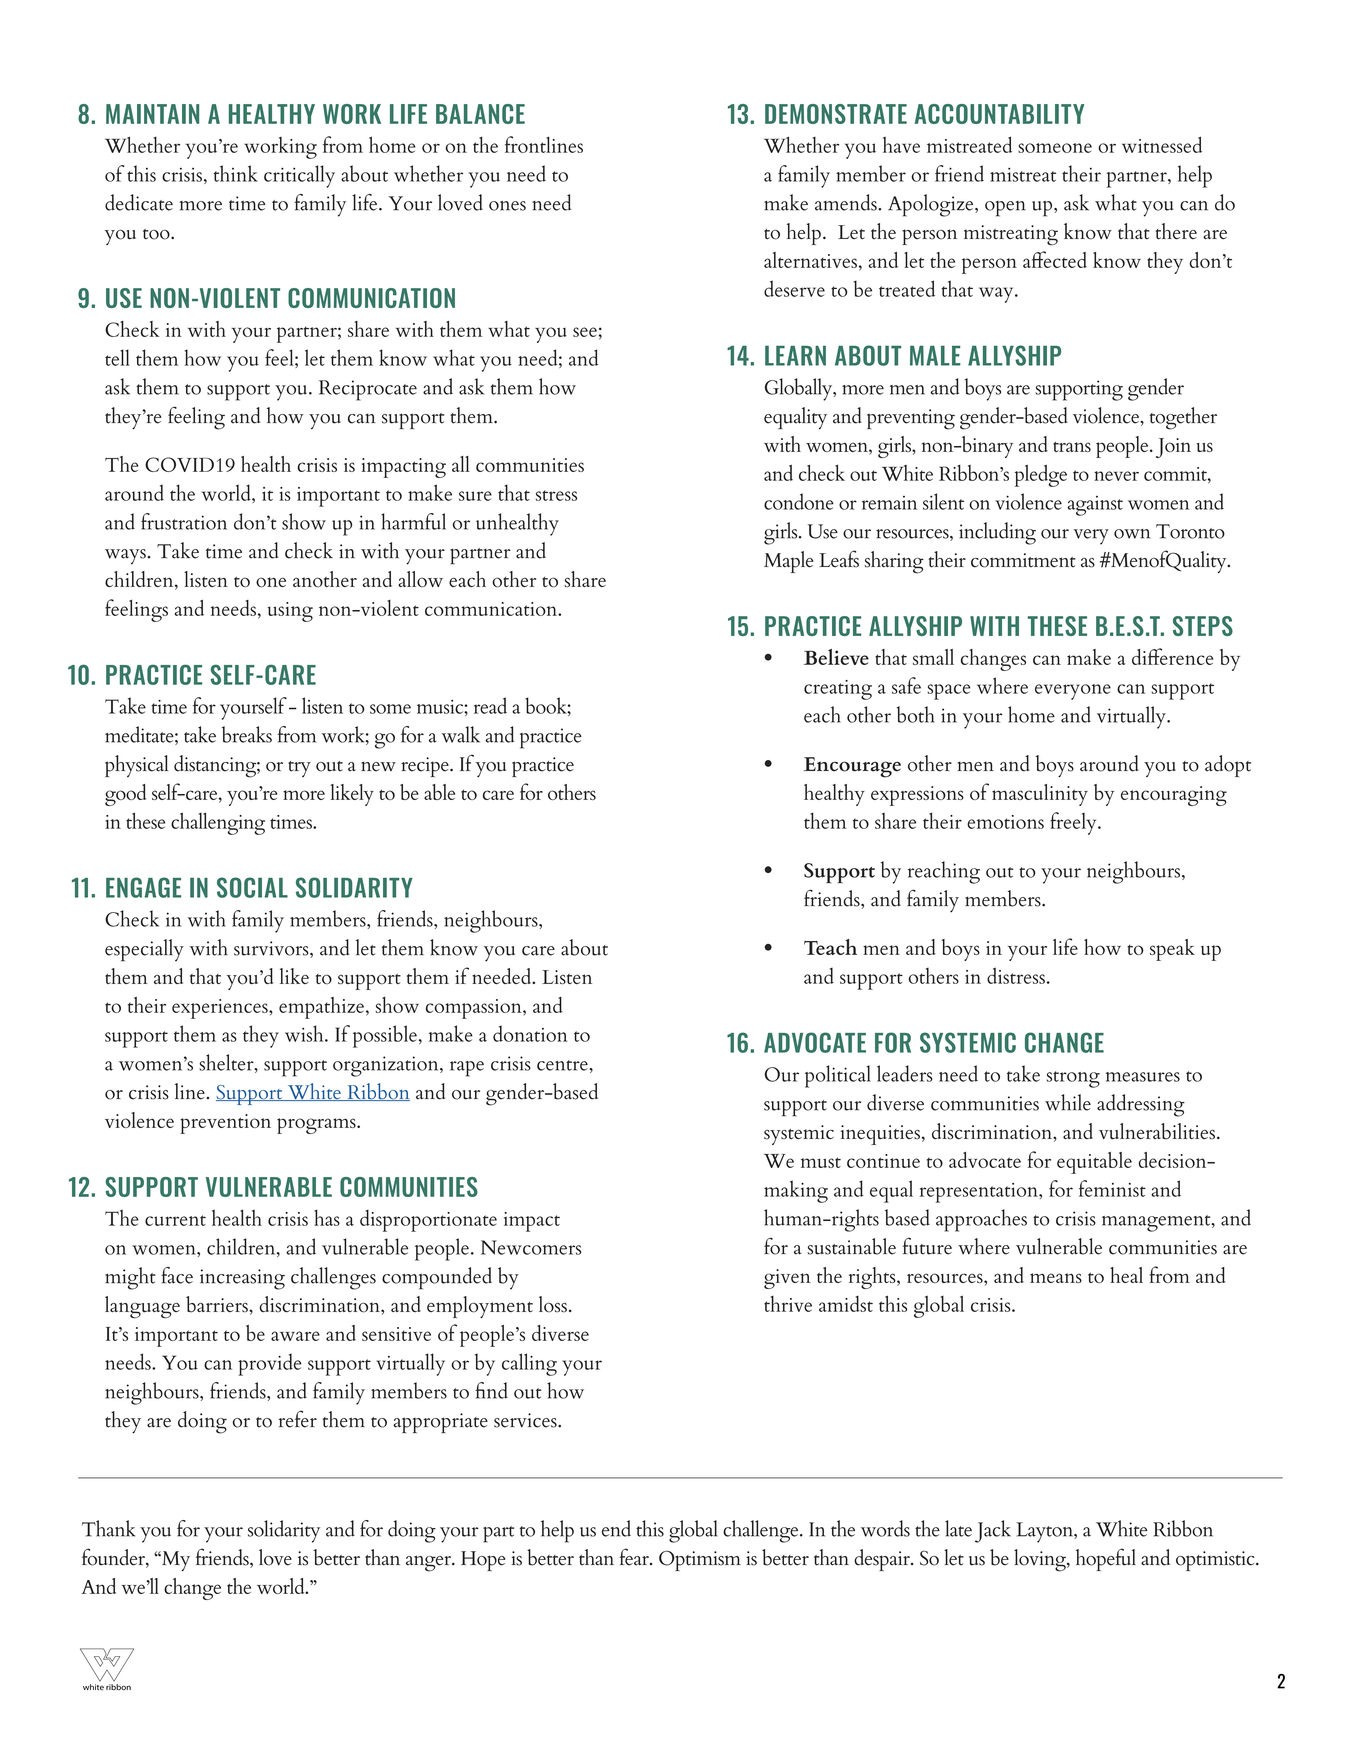 This page has height=1754, width=1356. Describe the element at coordinates (1172, 950) in the page. I see `speak` at that location.
